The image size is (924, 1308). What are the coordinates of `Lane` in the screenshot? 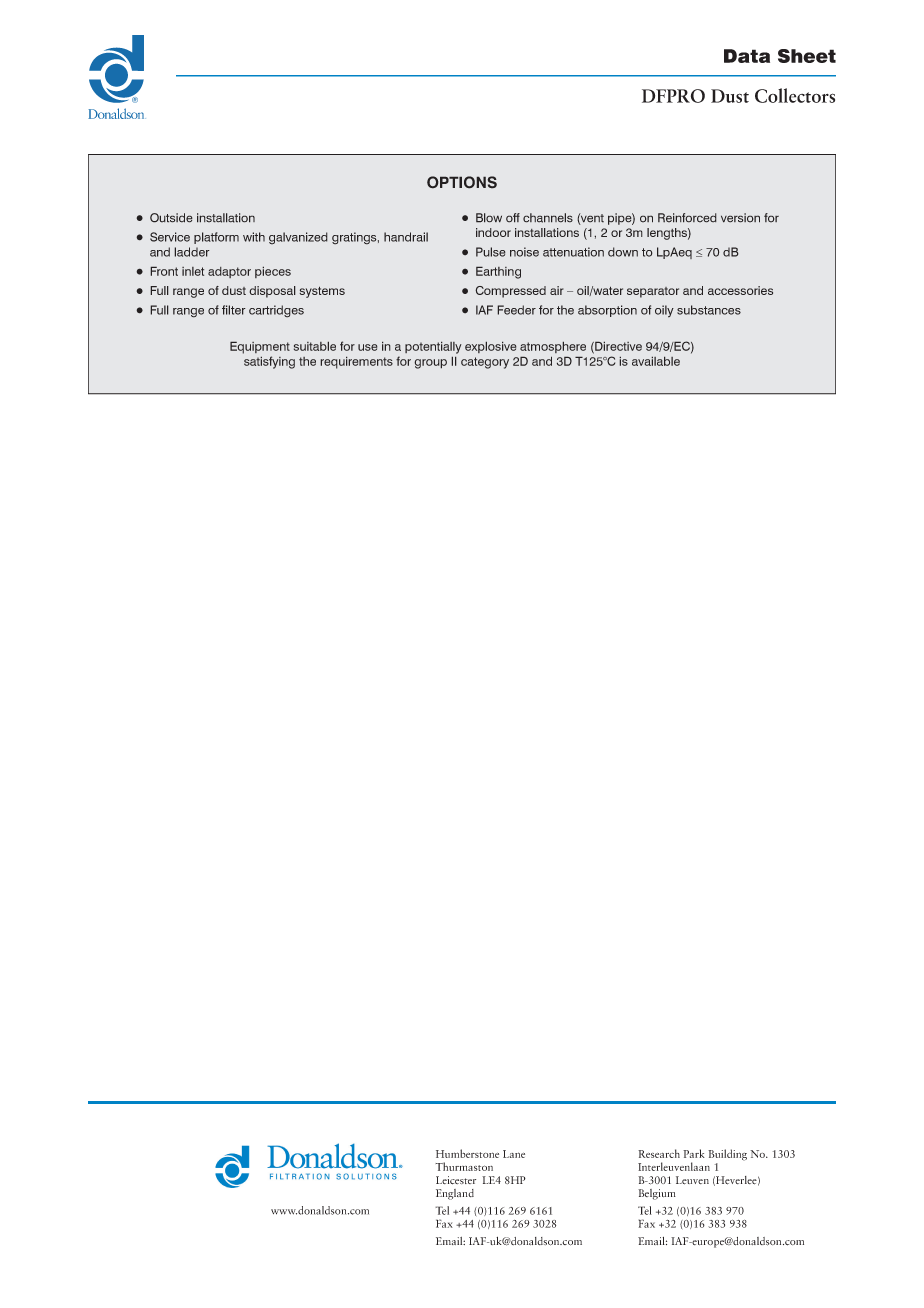 It's located at (514, 1154).
